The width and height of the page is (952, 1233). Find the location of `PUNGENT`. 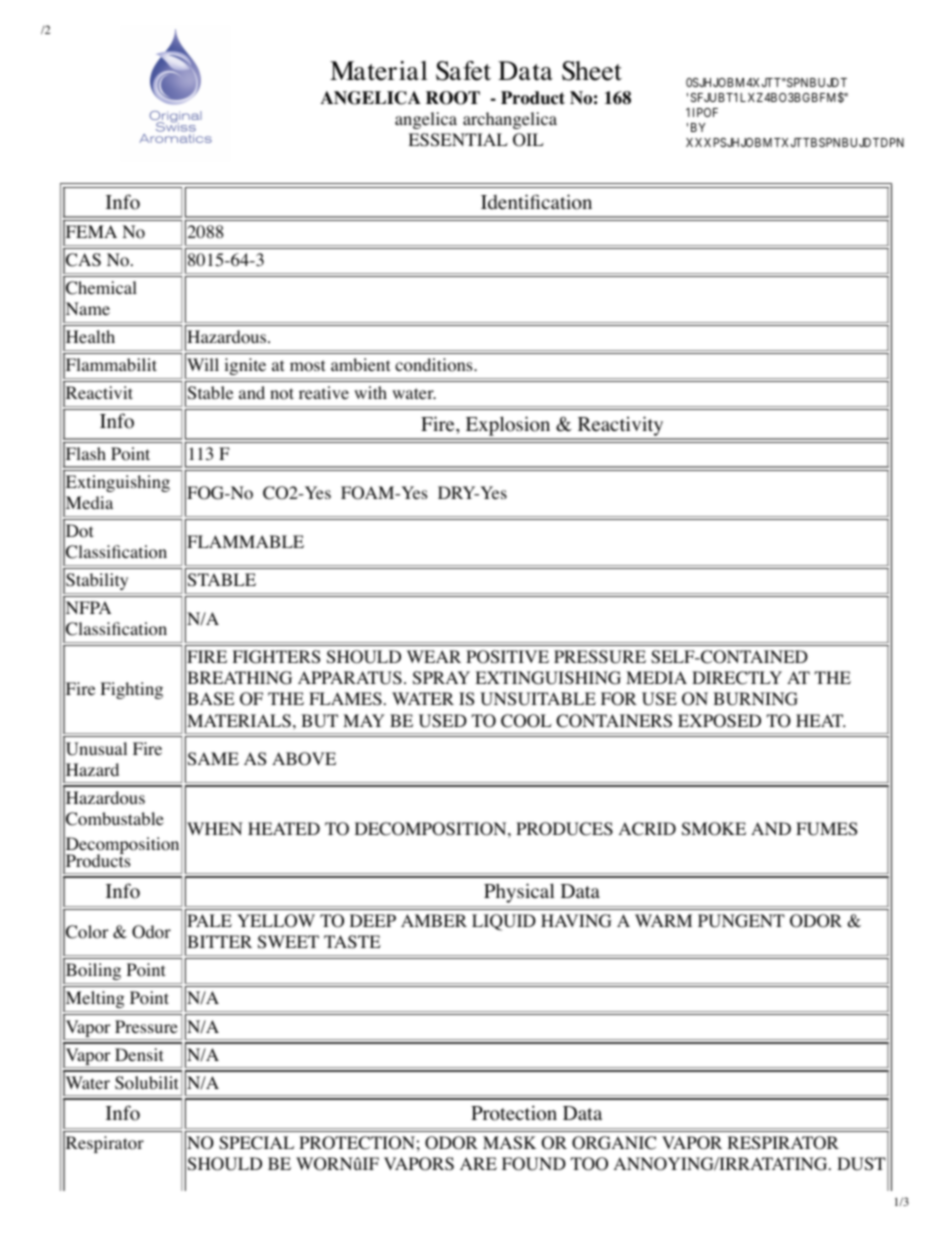

PUNGENT is located at coordinates (741, 921).
